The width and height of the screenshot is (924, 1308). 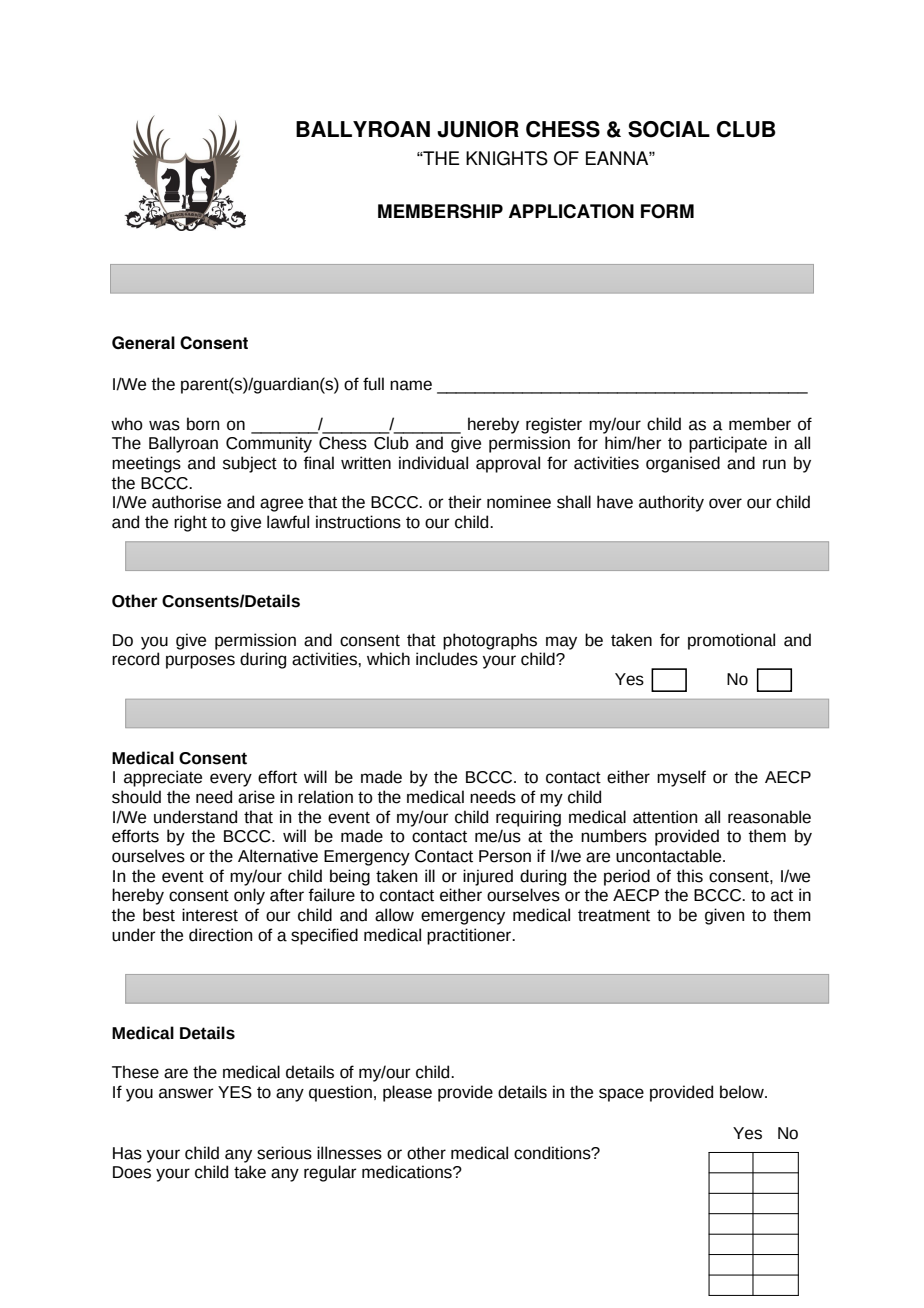 What do you see at coordinates (669, 129) in the screenshot?
I see `SOCIAL` at bounding box center [669, 129].
